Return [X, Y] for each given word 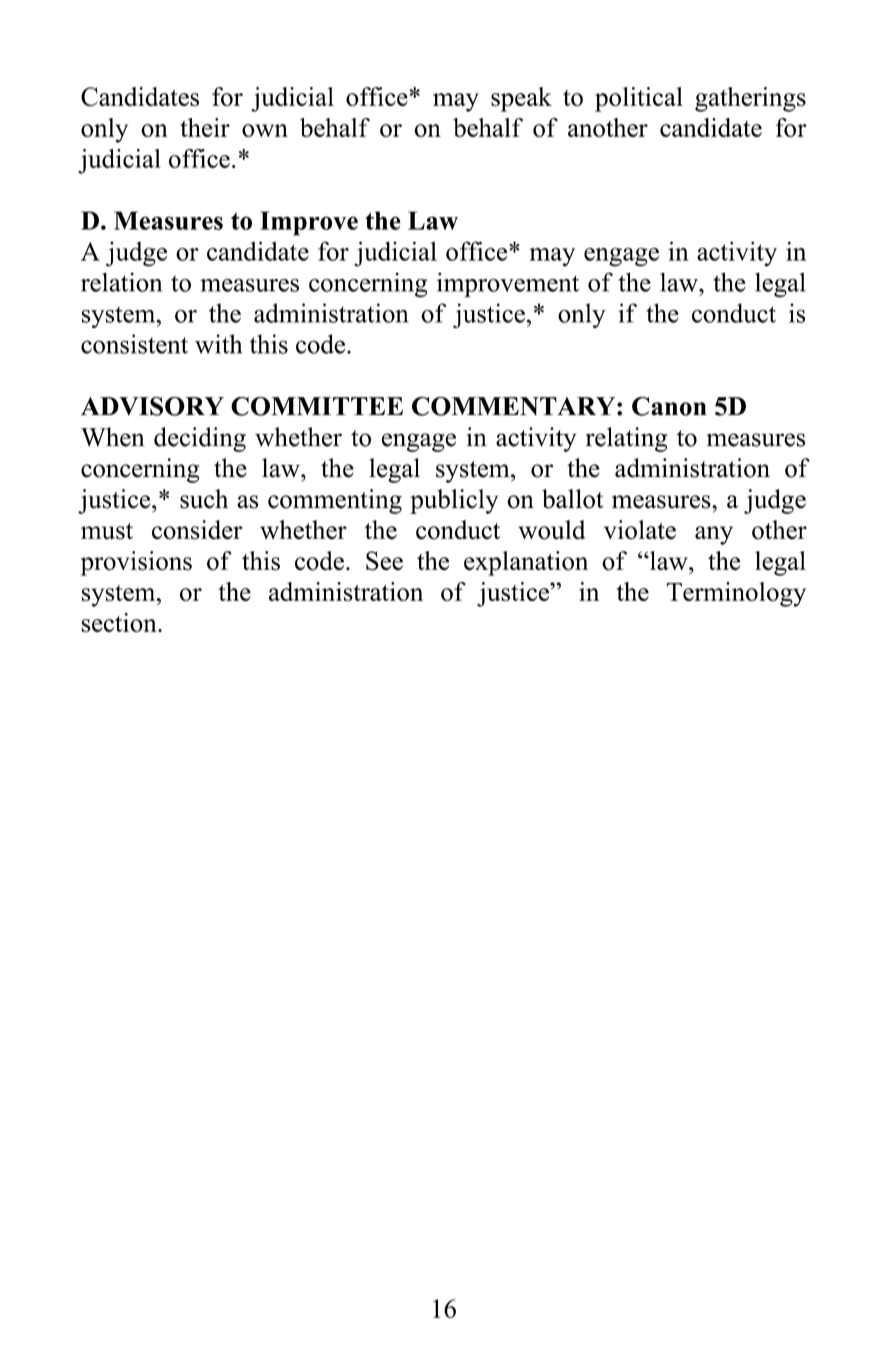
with [218, 344]
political [639, 99]
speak [521, 99]
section [120, 622]
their [205, 127]
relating [626, 439]
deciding [200, 439]
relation [121, 282]
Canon [669, 406]
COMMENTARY [513, 406]
